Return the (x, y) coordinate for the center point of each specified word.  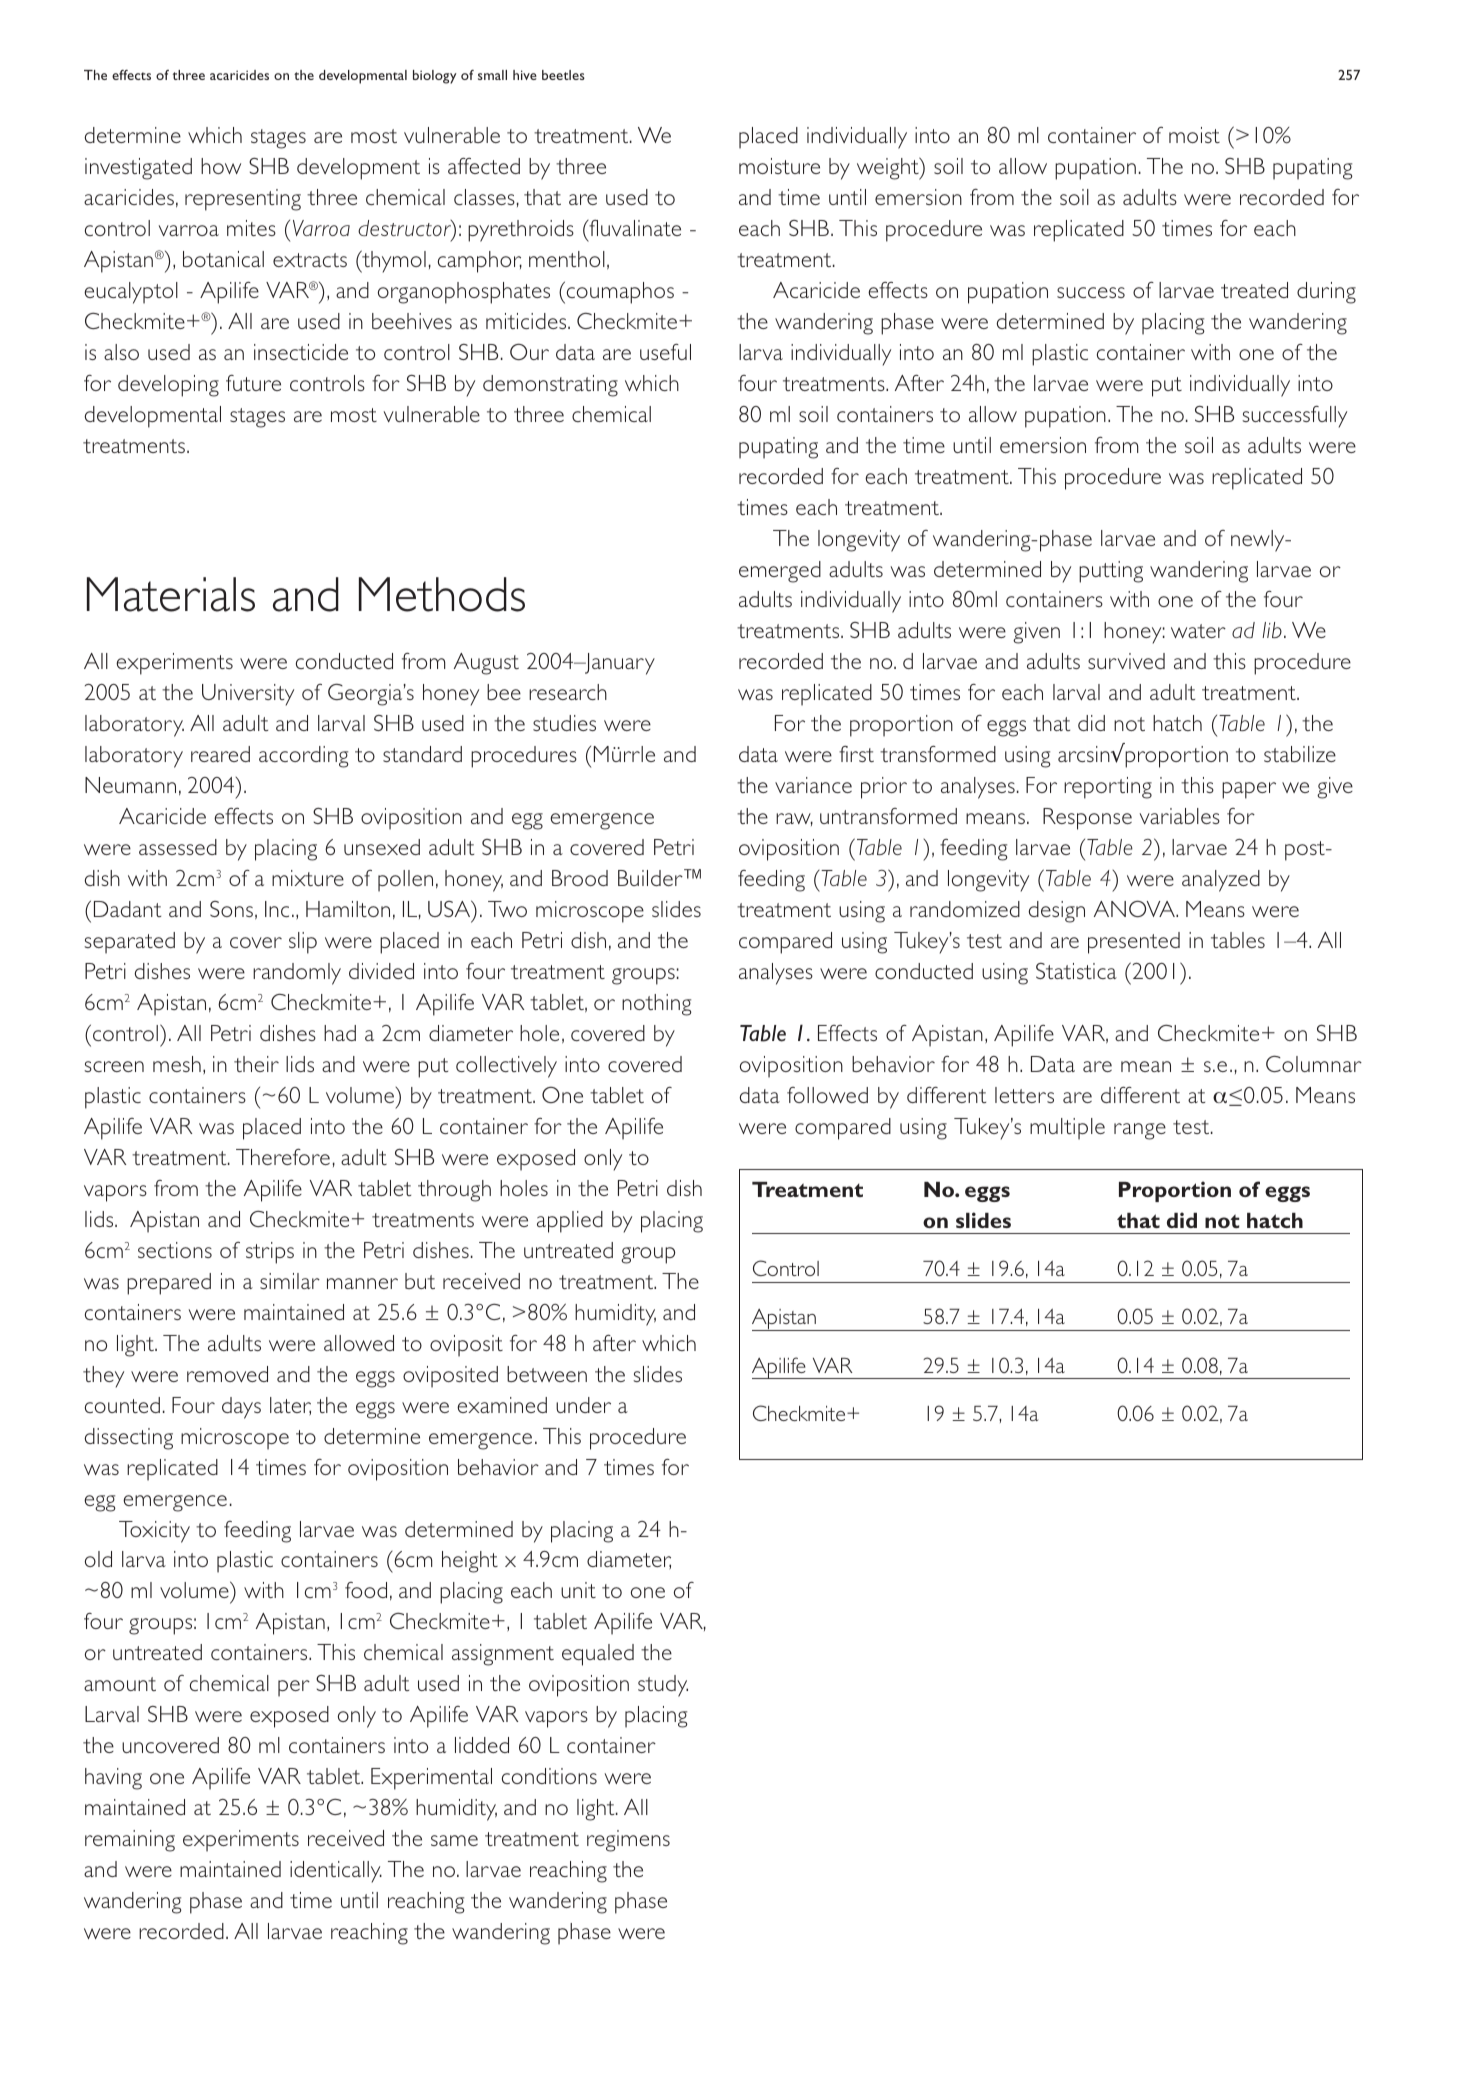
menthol (567, 259)
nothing (657, 1005)
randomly (297, 974)
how (221, 166)
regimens (628, 1841)
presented (1134, 943)
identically (336, 1872)
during (1326, 293)
